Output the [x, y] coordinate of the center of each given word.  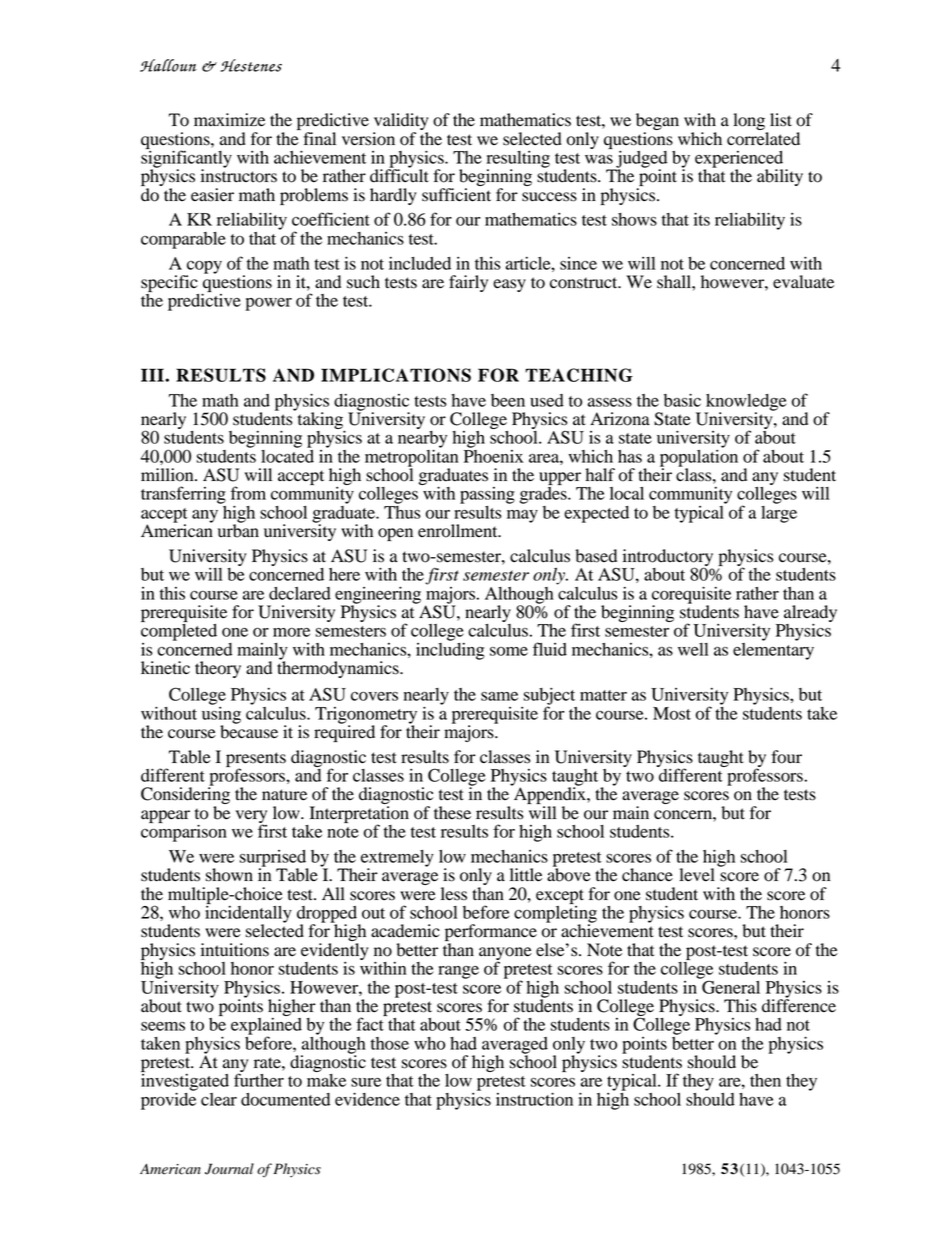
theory [218, 669]
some [509, 651]
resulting [518, 160]
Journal [229, 1169]
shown [229, 875]
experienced [739, 160]
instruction [534, 1099]
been [508, 400]
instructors [239, 175]
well [693, 649]
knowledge [745, 403]
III [153, 375]
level [697, 875]
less [454, 894]
